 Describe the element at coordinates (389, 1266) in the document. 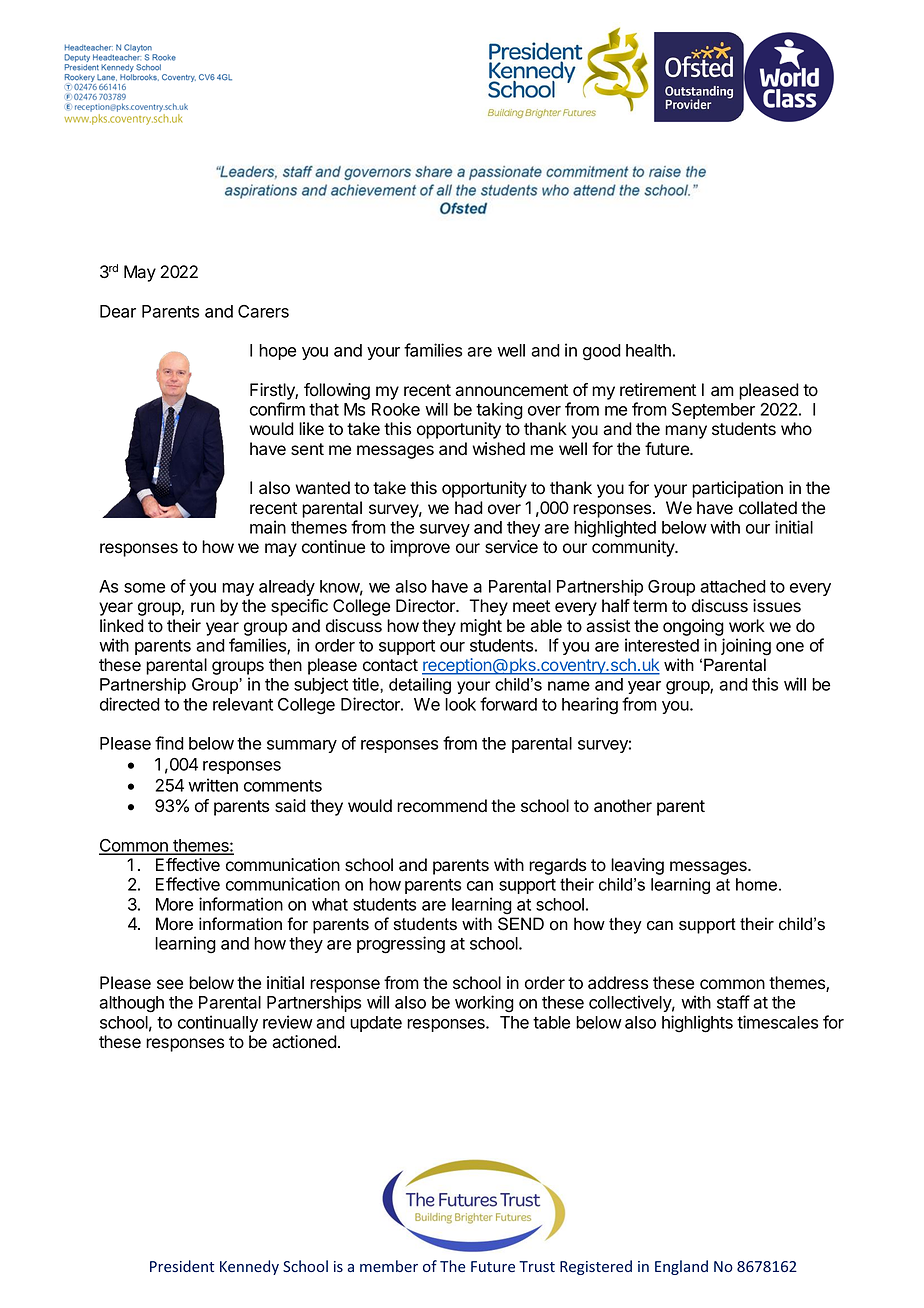

I see `member` at that location.
